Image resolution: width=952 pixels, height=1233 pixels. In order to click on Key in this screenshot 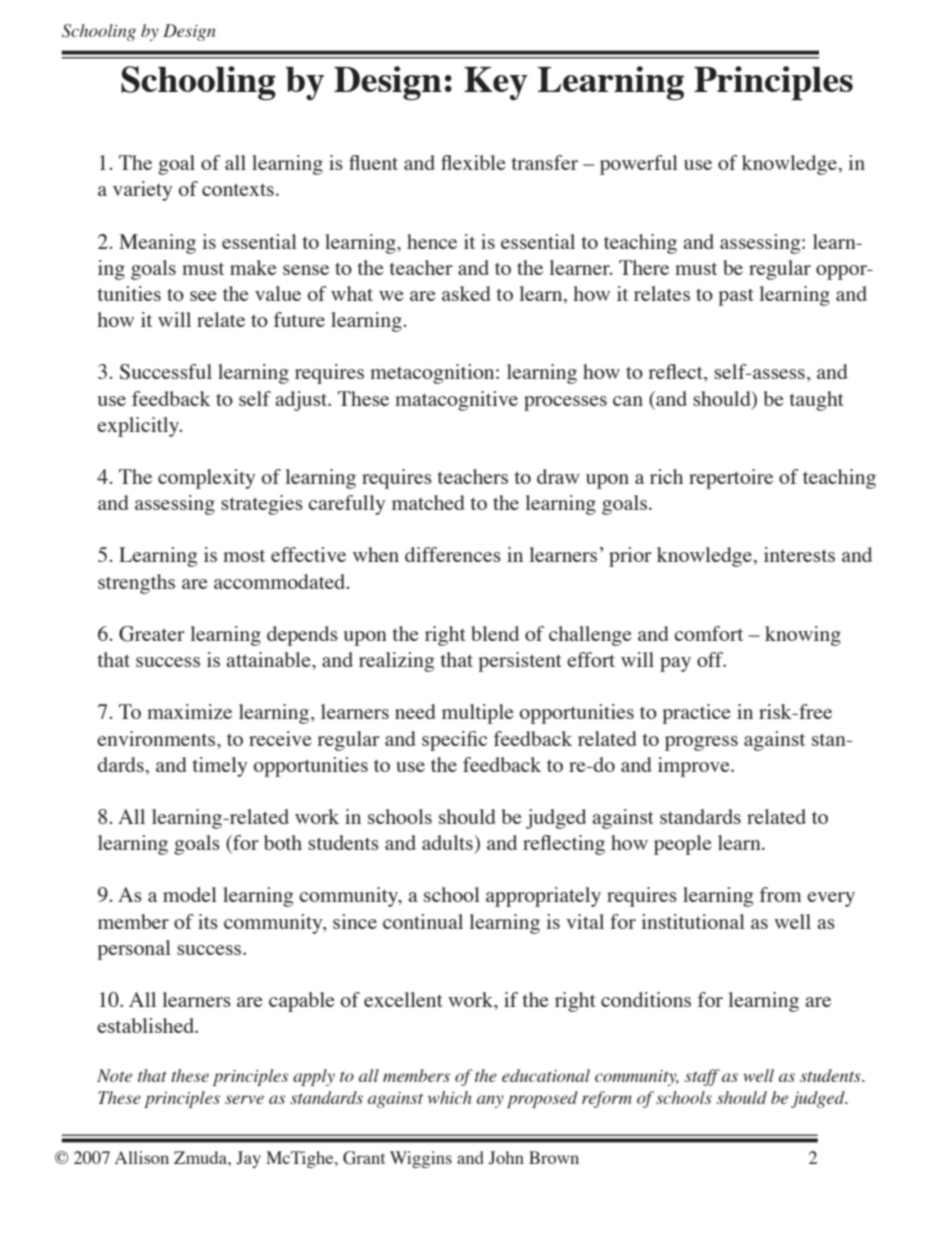, I will do `click(496, 83)`.
